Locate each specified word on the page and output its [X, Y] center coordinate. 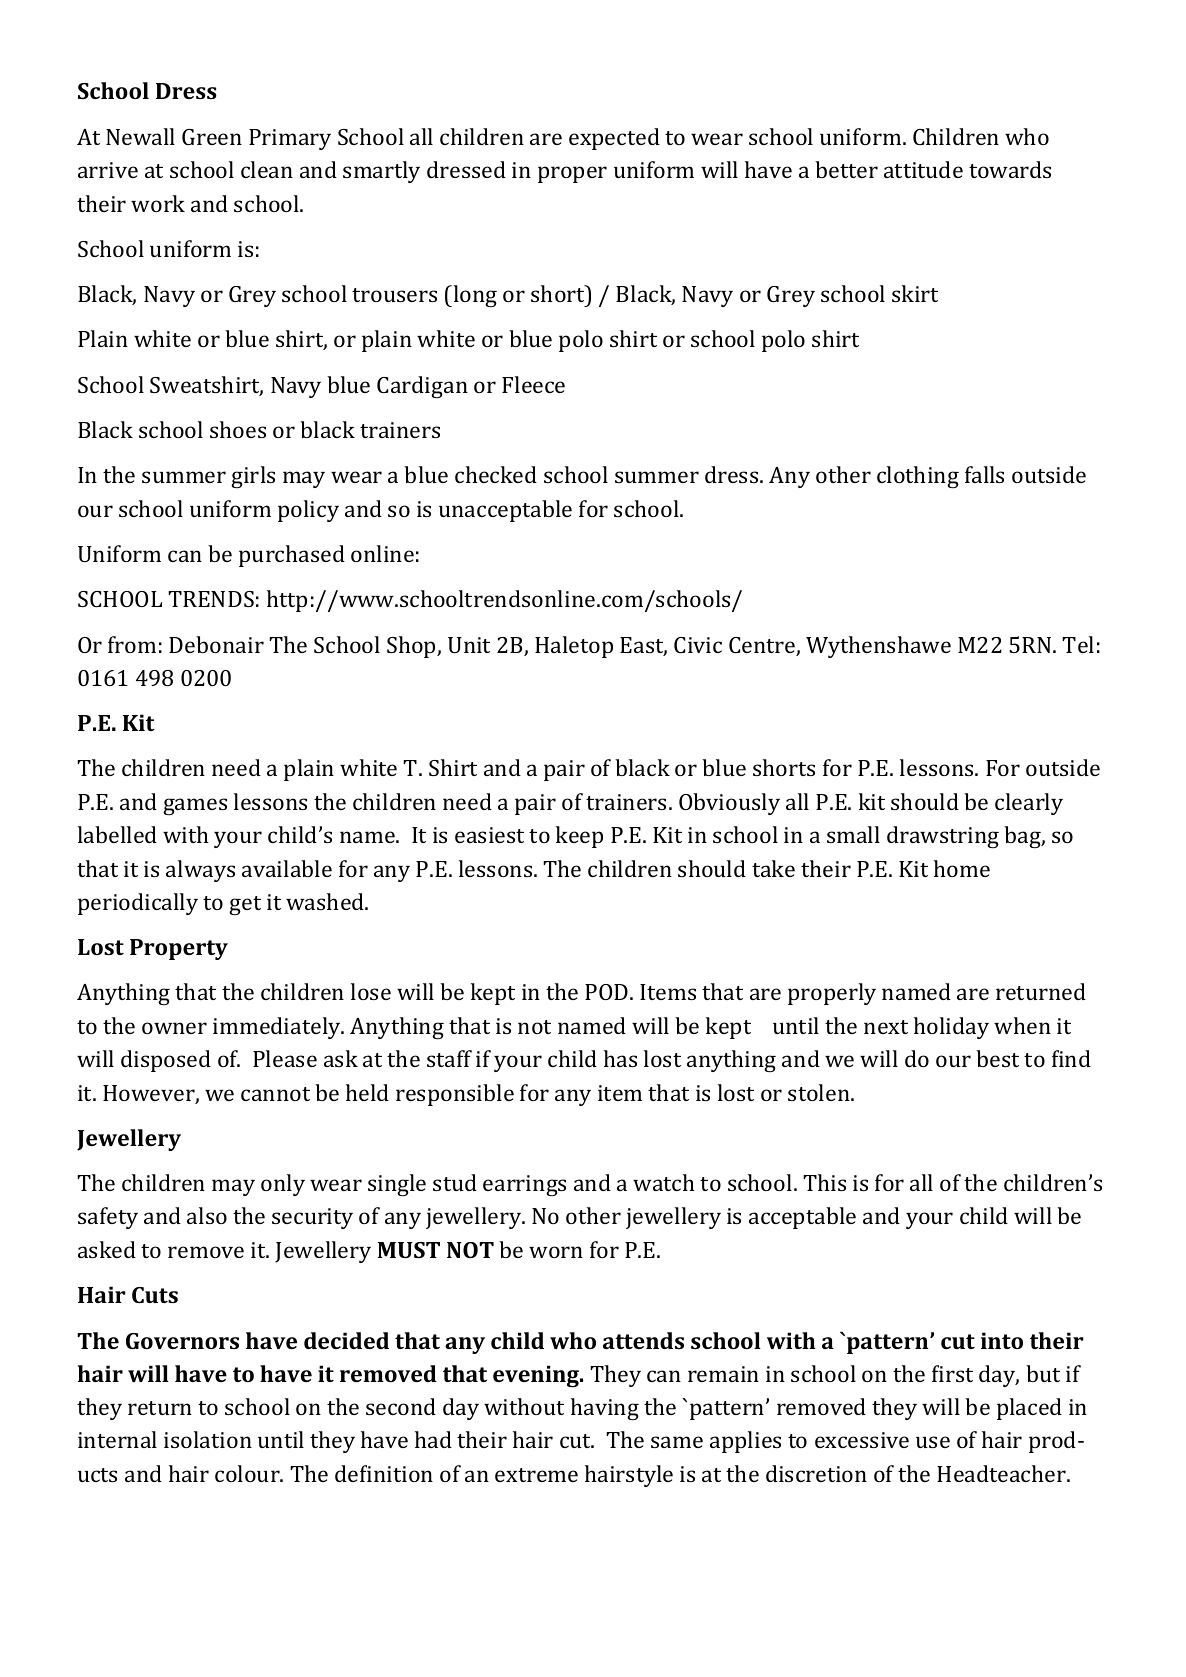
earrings [524, 1185]
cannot [275, 1094]
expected [614, 139]
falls [984, 474]
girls [253, 477]
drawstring [943, 837]
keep [579, 837]
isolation [208, 1439]
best [997, 1058]
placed [1029, 1409]
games [195, 806]
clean [267, 169]
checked [496, 474]
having [605, 1409]
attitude [923, 169]
